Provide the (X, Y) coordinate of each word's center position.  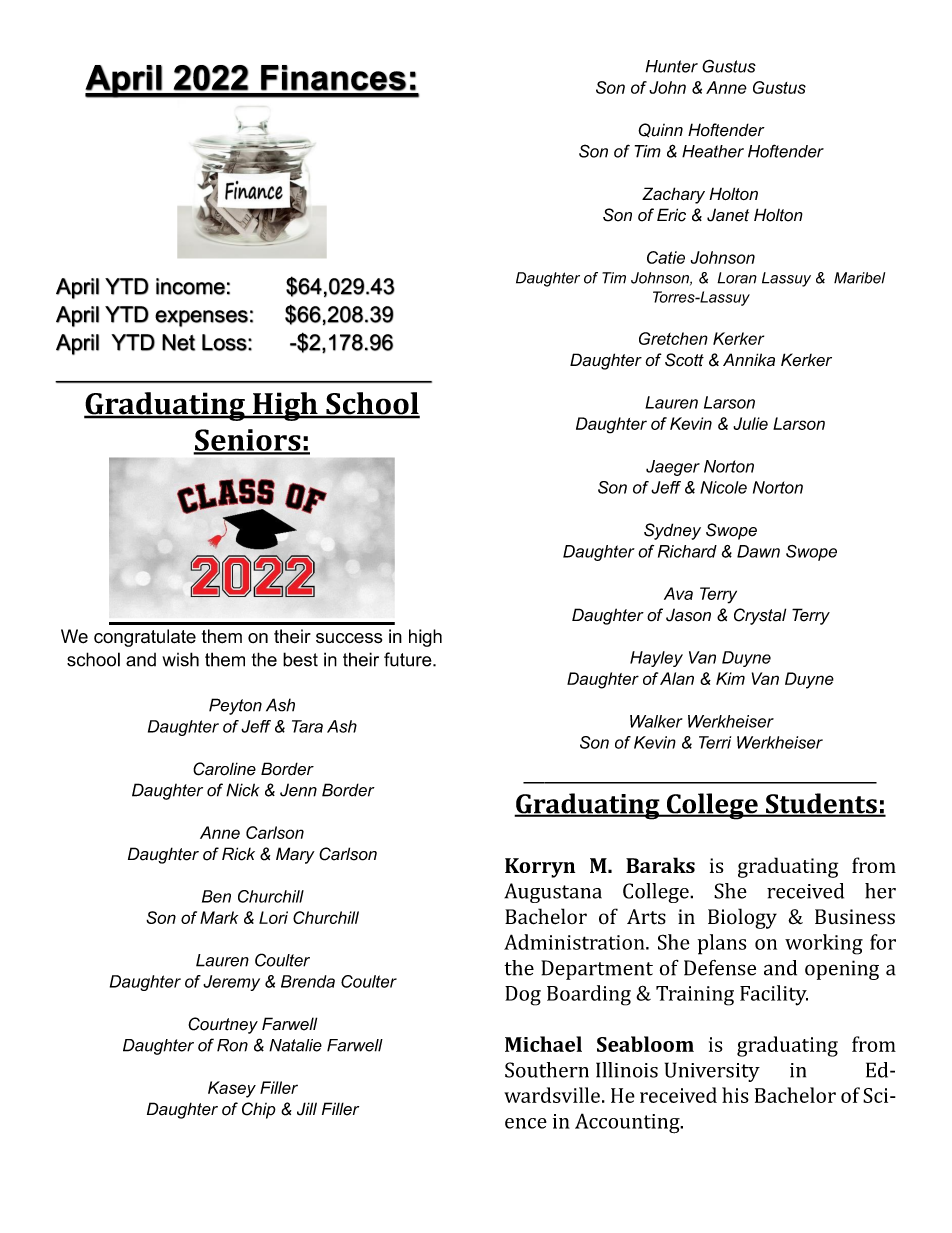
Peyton (235, 706)
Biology (742, 918)
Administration (575, 942)
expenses (201, 318)
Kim (730, 678)
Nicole (723, 487)
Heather (713, 151)
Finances (333, 78)
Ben (216, 896)
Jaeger (673, 468)
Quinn (660, 130)
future (409, 659)
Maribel (859, 278)
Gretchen (673, 338)
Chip (259, 1110)
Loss (224, 342)
